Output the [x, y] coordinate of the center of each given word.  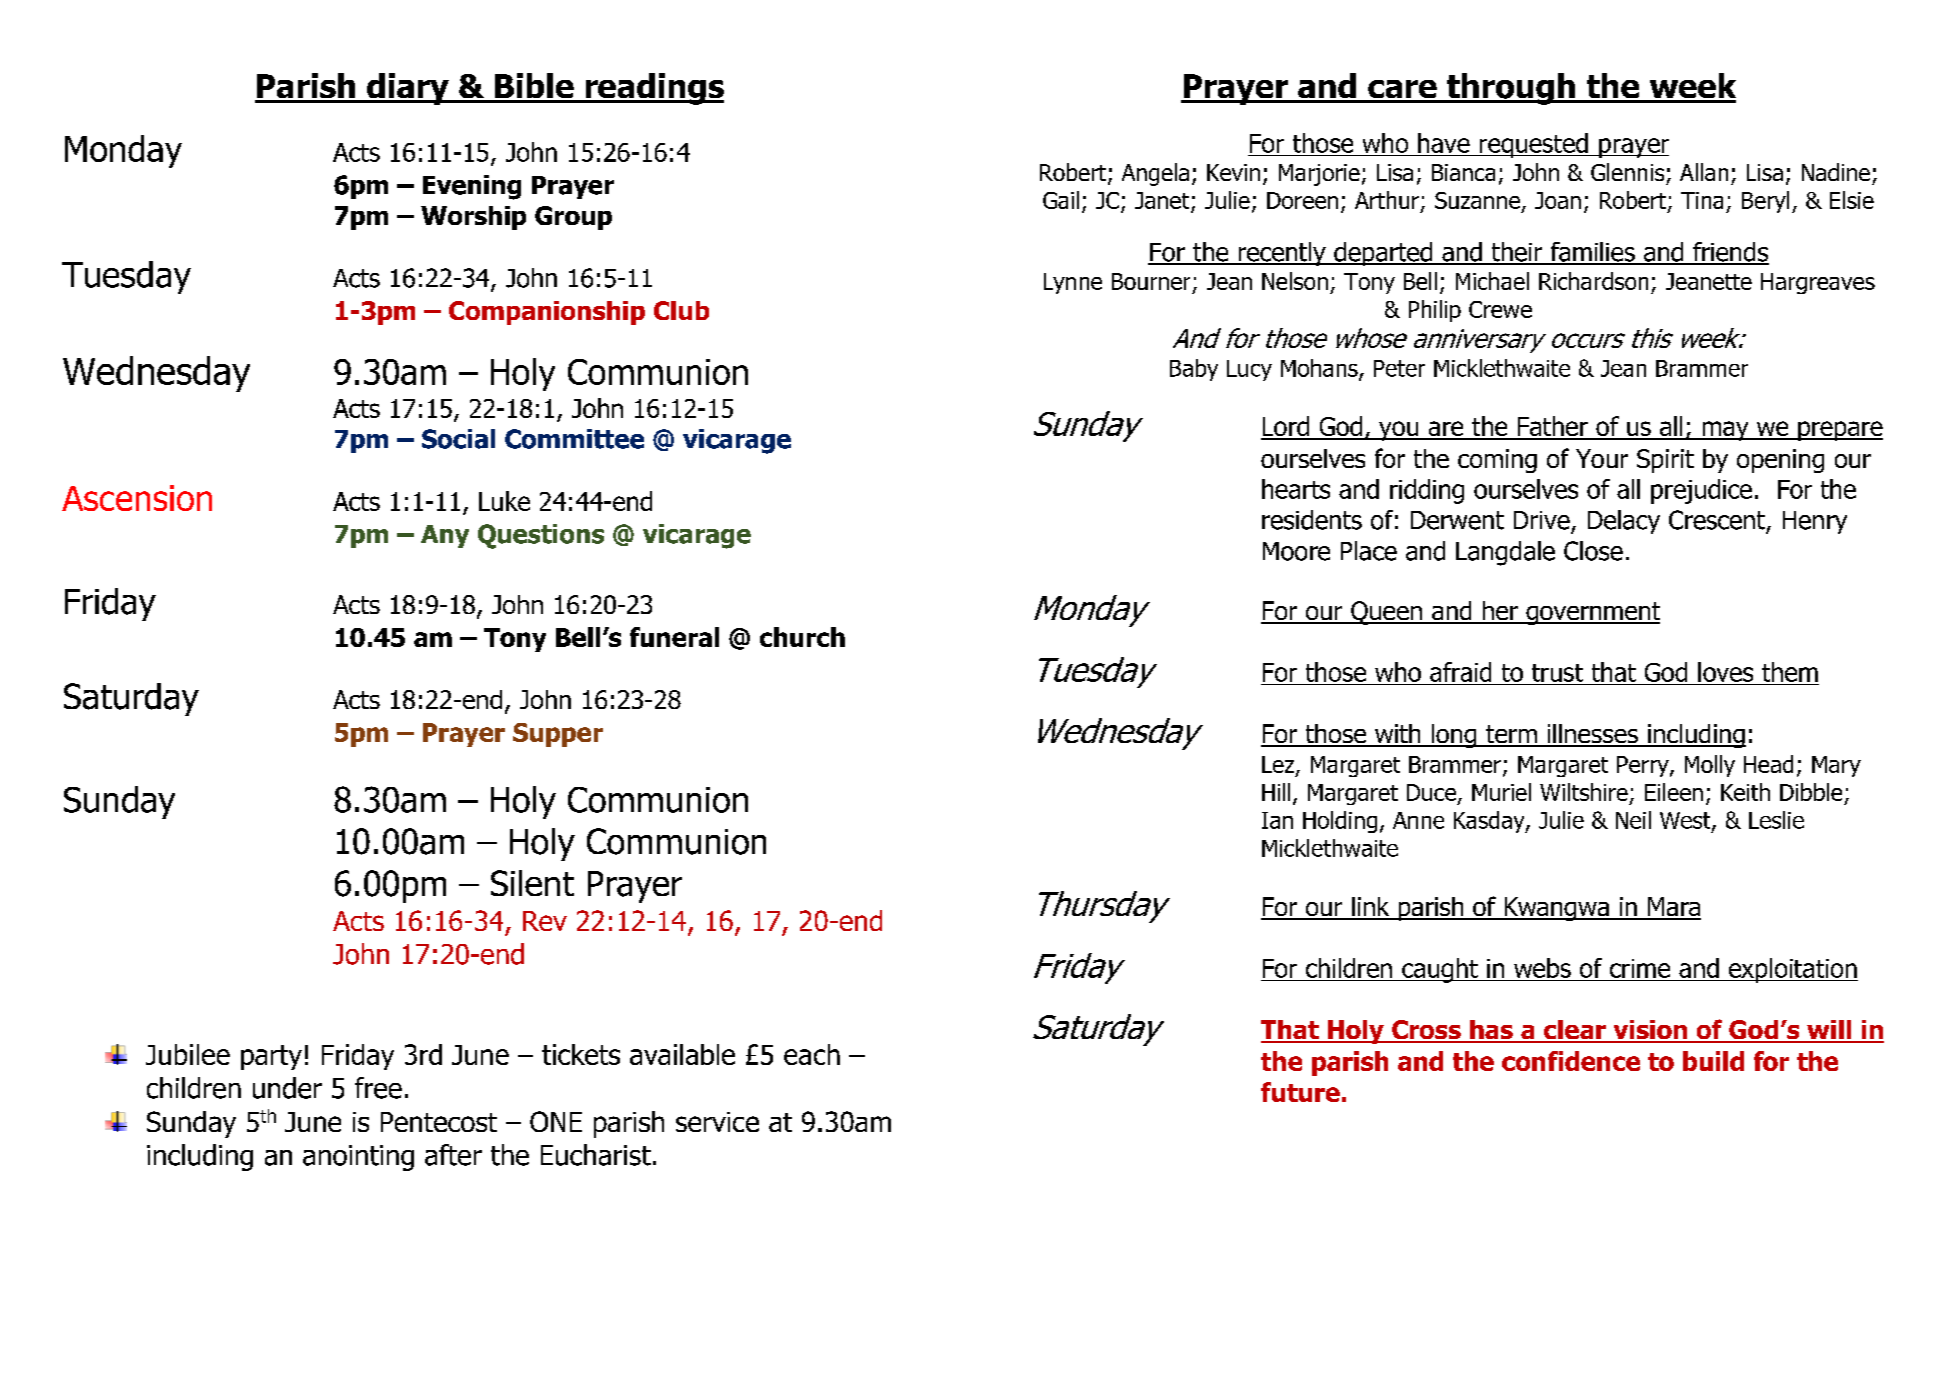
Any [445, 536]
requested [1533, 145]
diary [408, 89]
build [1713, 1061]
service [717, 1122]
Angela [1155, 174]
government [1592, 613]
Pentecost [439, 1122]
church [802, 637]
